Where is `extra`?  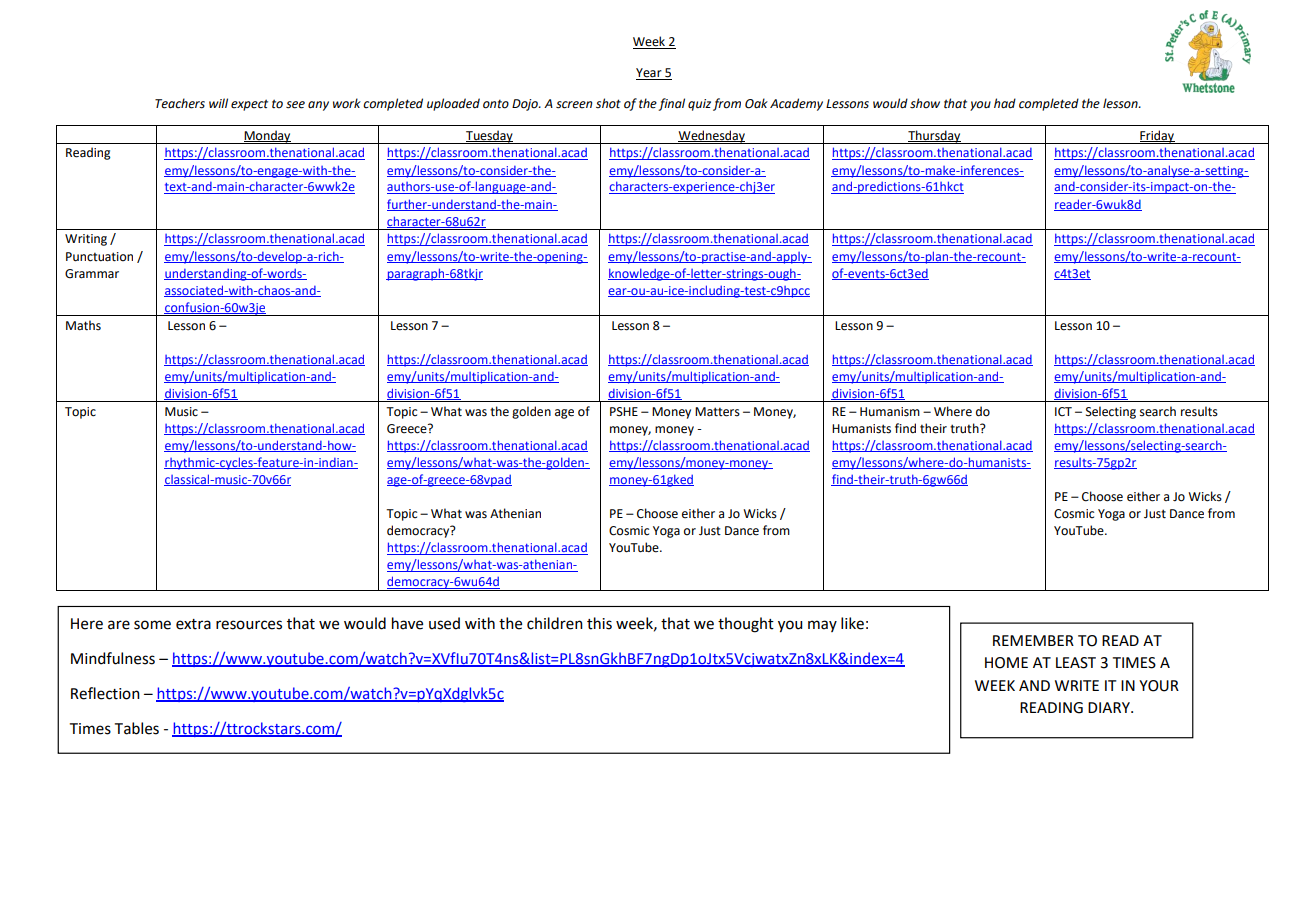
extra is located at coordinates (193, 624).
